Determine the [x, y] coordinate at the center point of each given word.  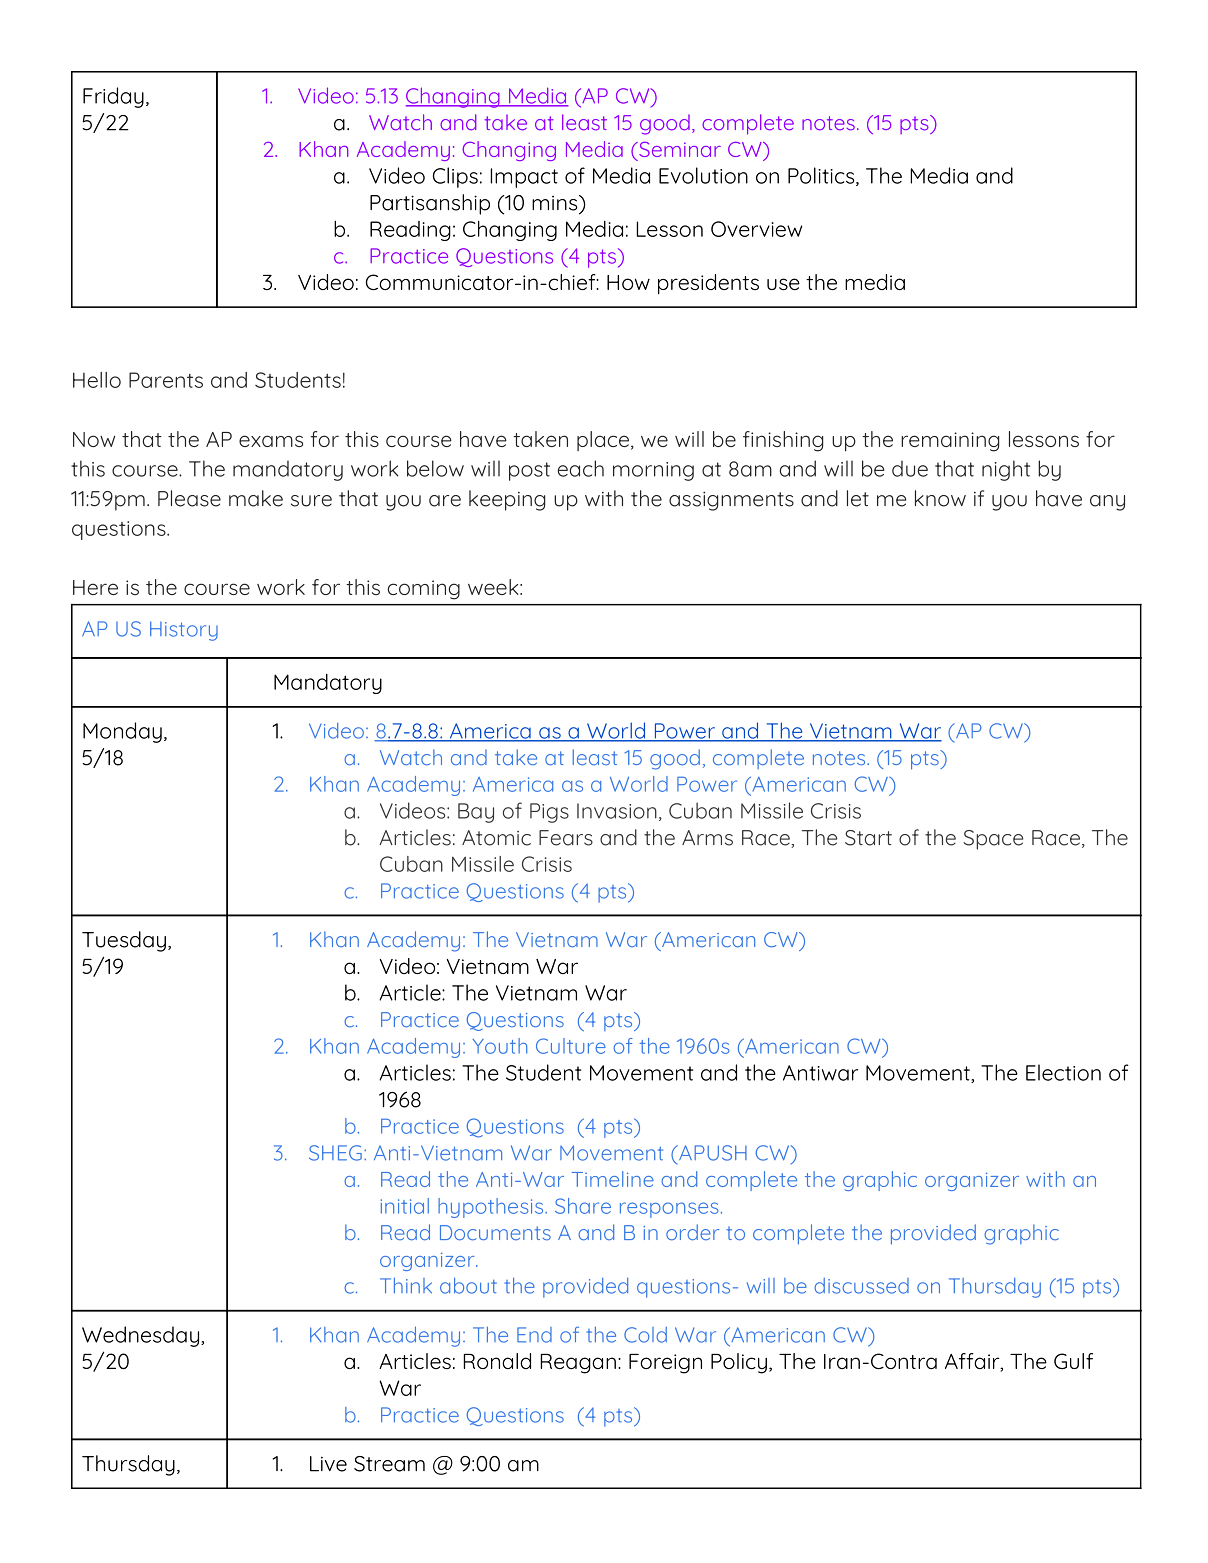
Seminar [679, 149]
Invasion [617, 811]
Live [328, 1464]
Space [993, 840]
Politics [822, 176]
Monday [122, 732]
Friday [113, 97]
